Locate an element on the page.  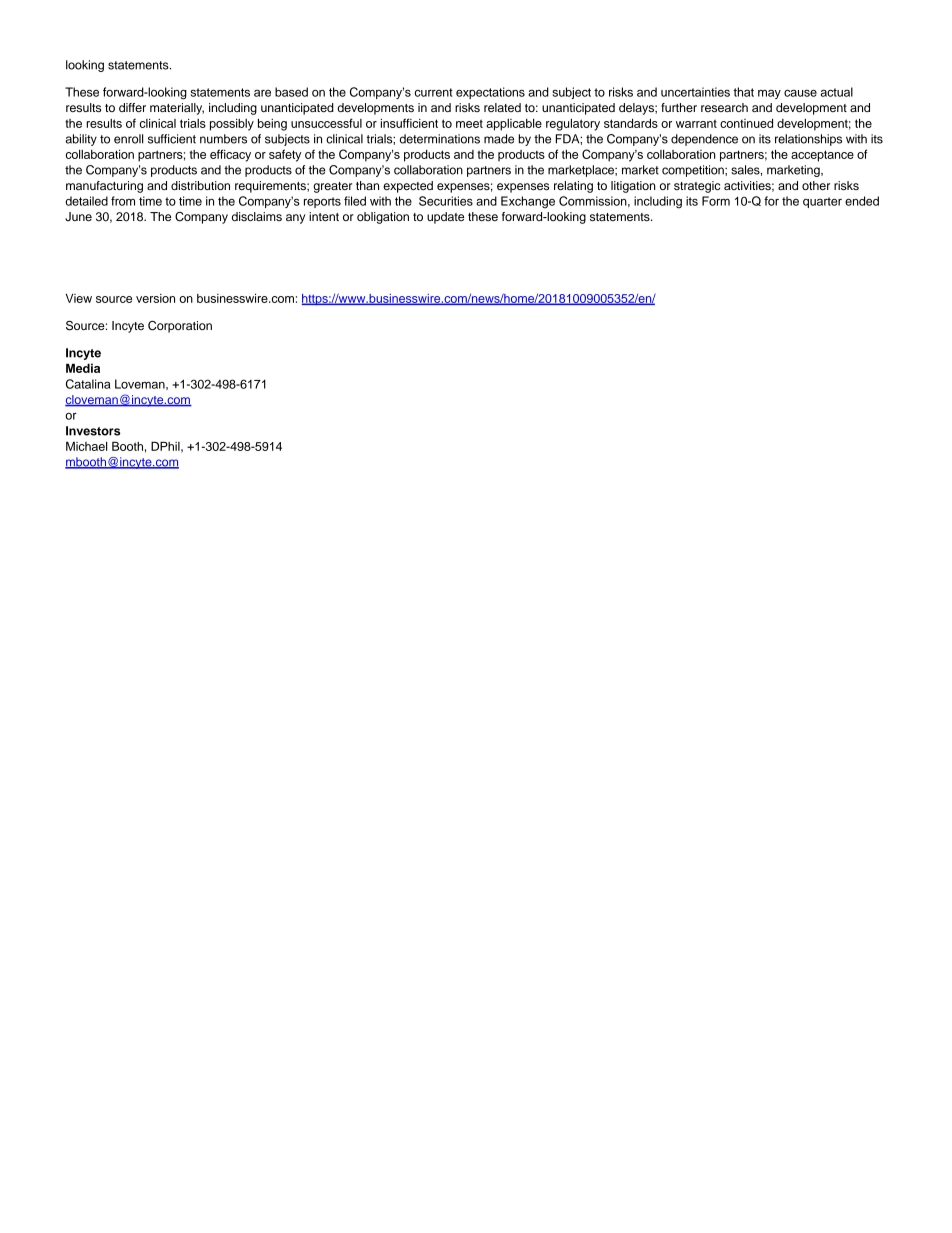
Investors is located at coordinates (93, 431).
